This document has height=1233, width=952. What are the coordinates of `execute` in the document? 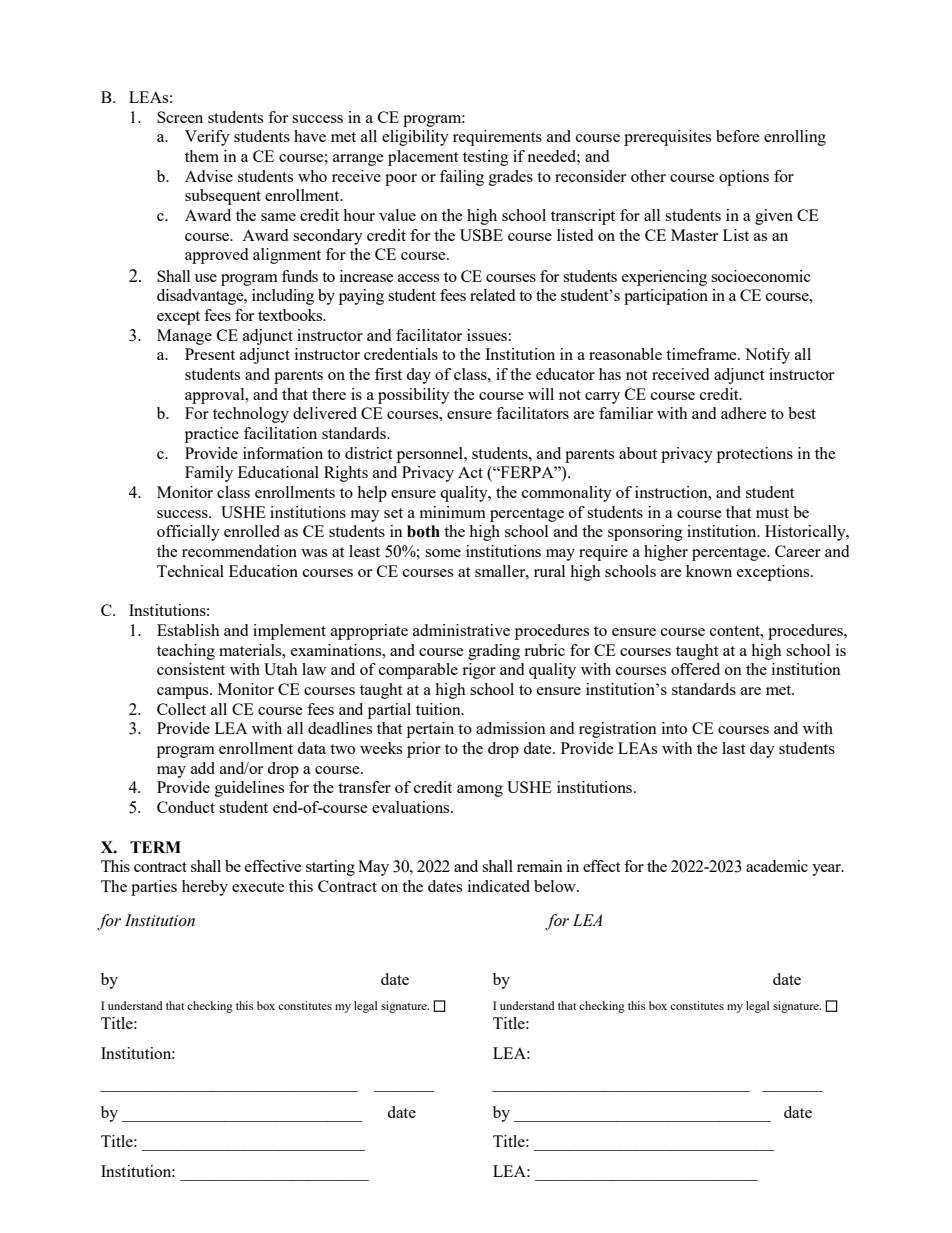 It's located at (258, 887).
